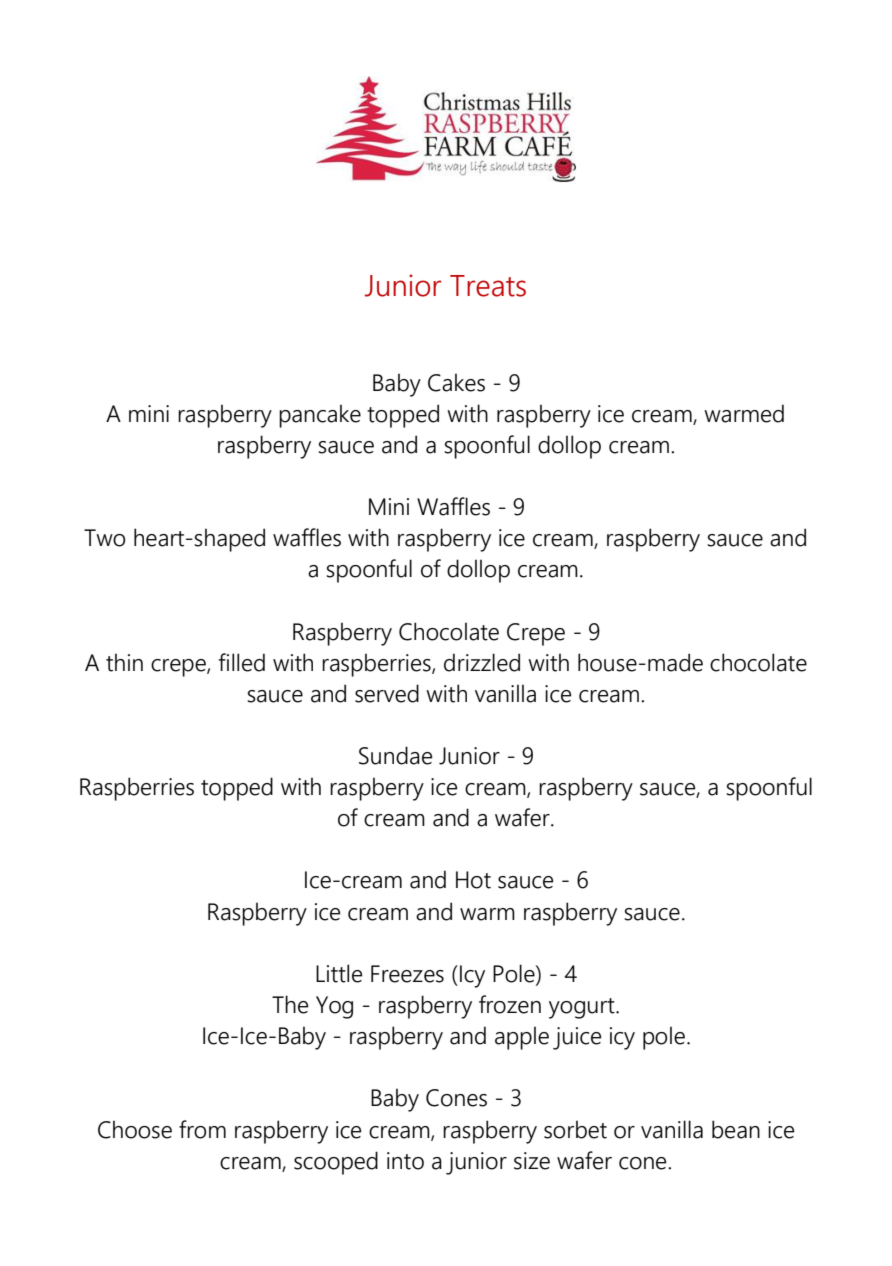 The image size is (892, 1266). I want to click on drizzled, so click(482, 662).
